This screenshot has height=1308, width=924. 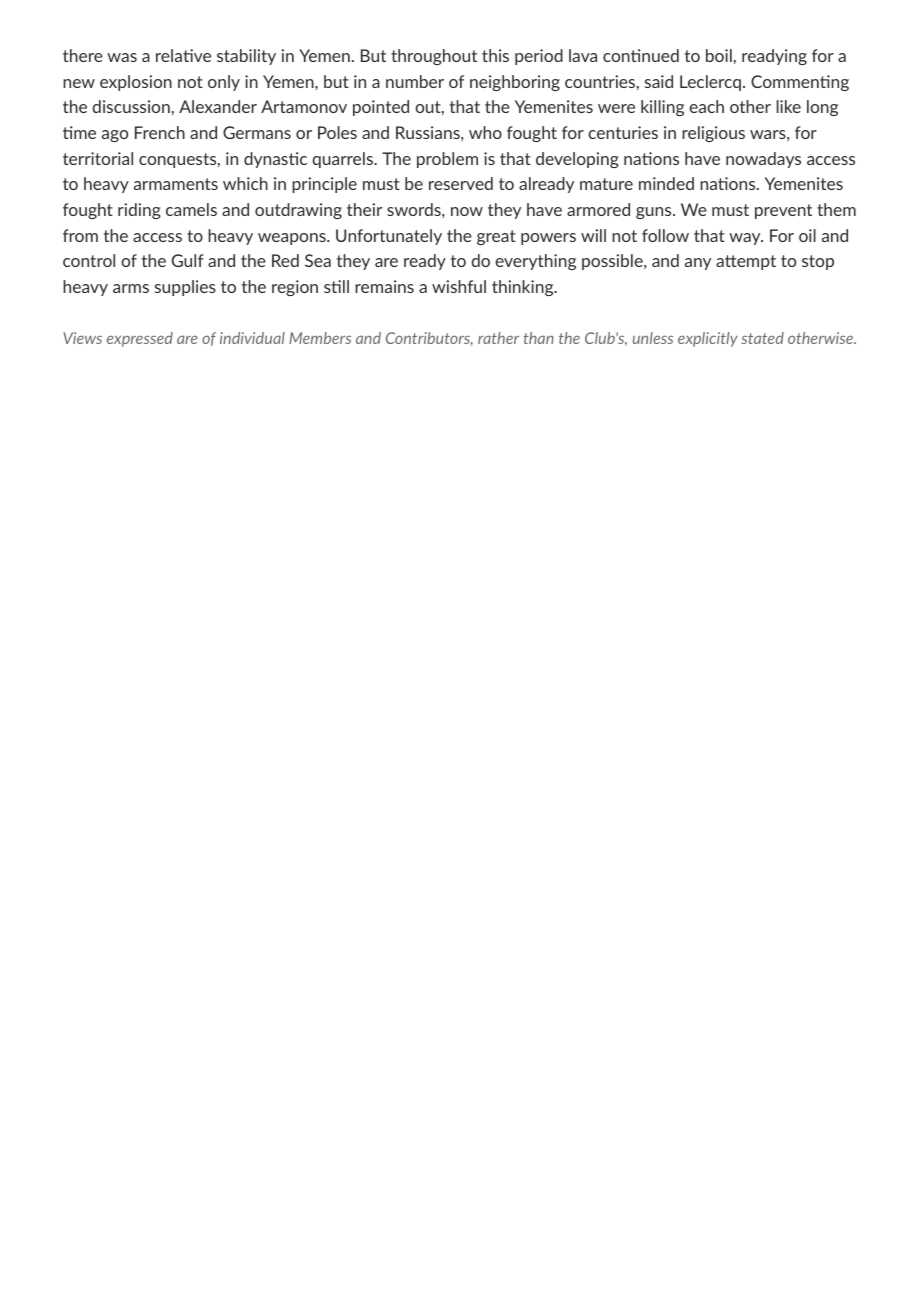 I want to click on rela, so click(x=170, y=55).
